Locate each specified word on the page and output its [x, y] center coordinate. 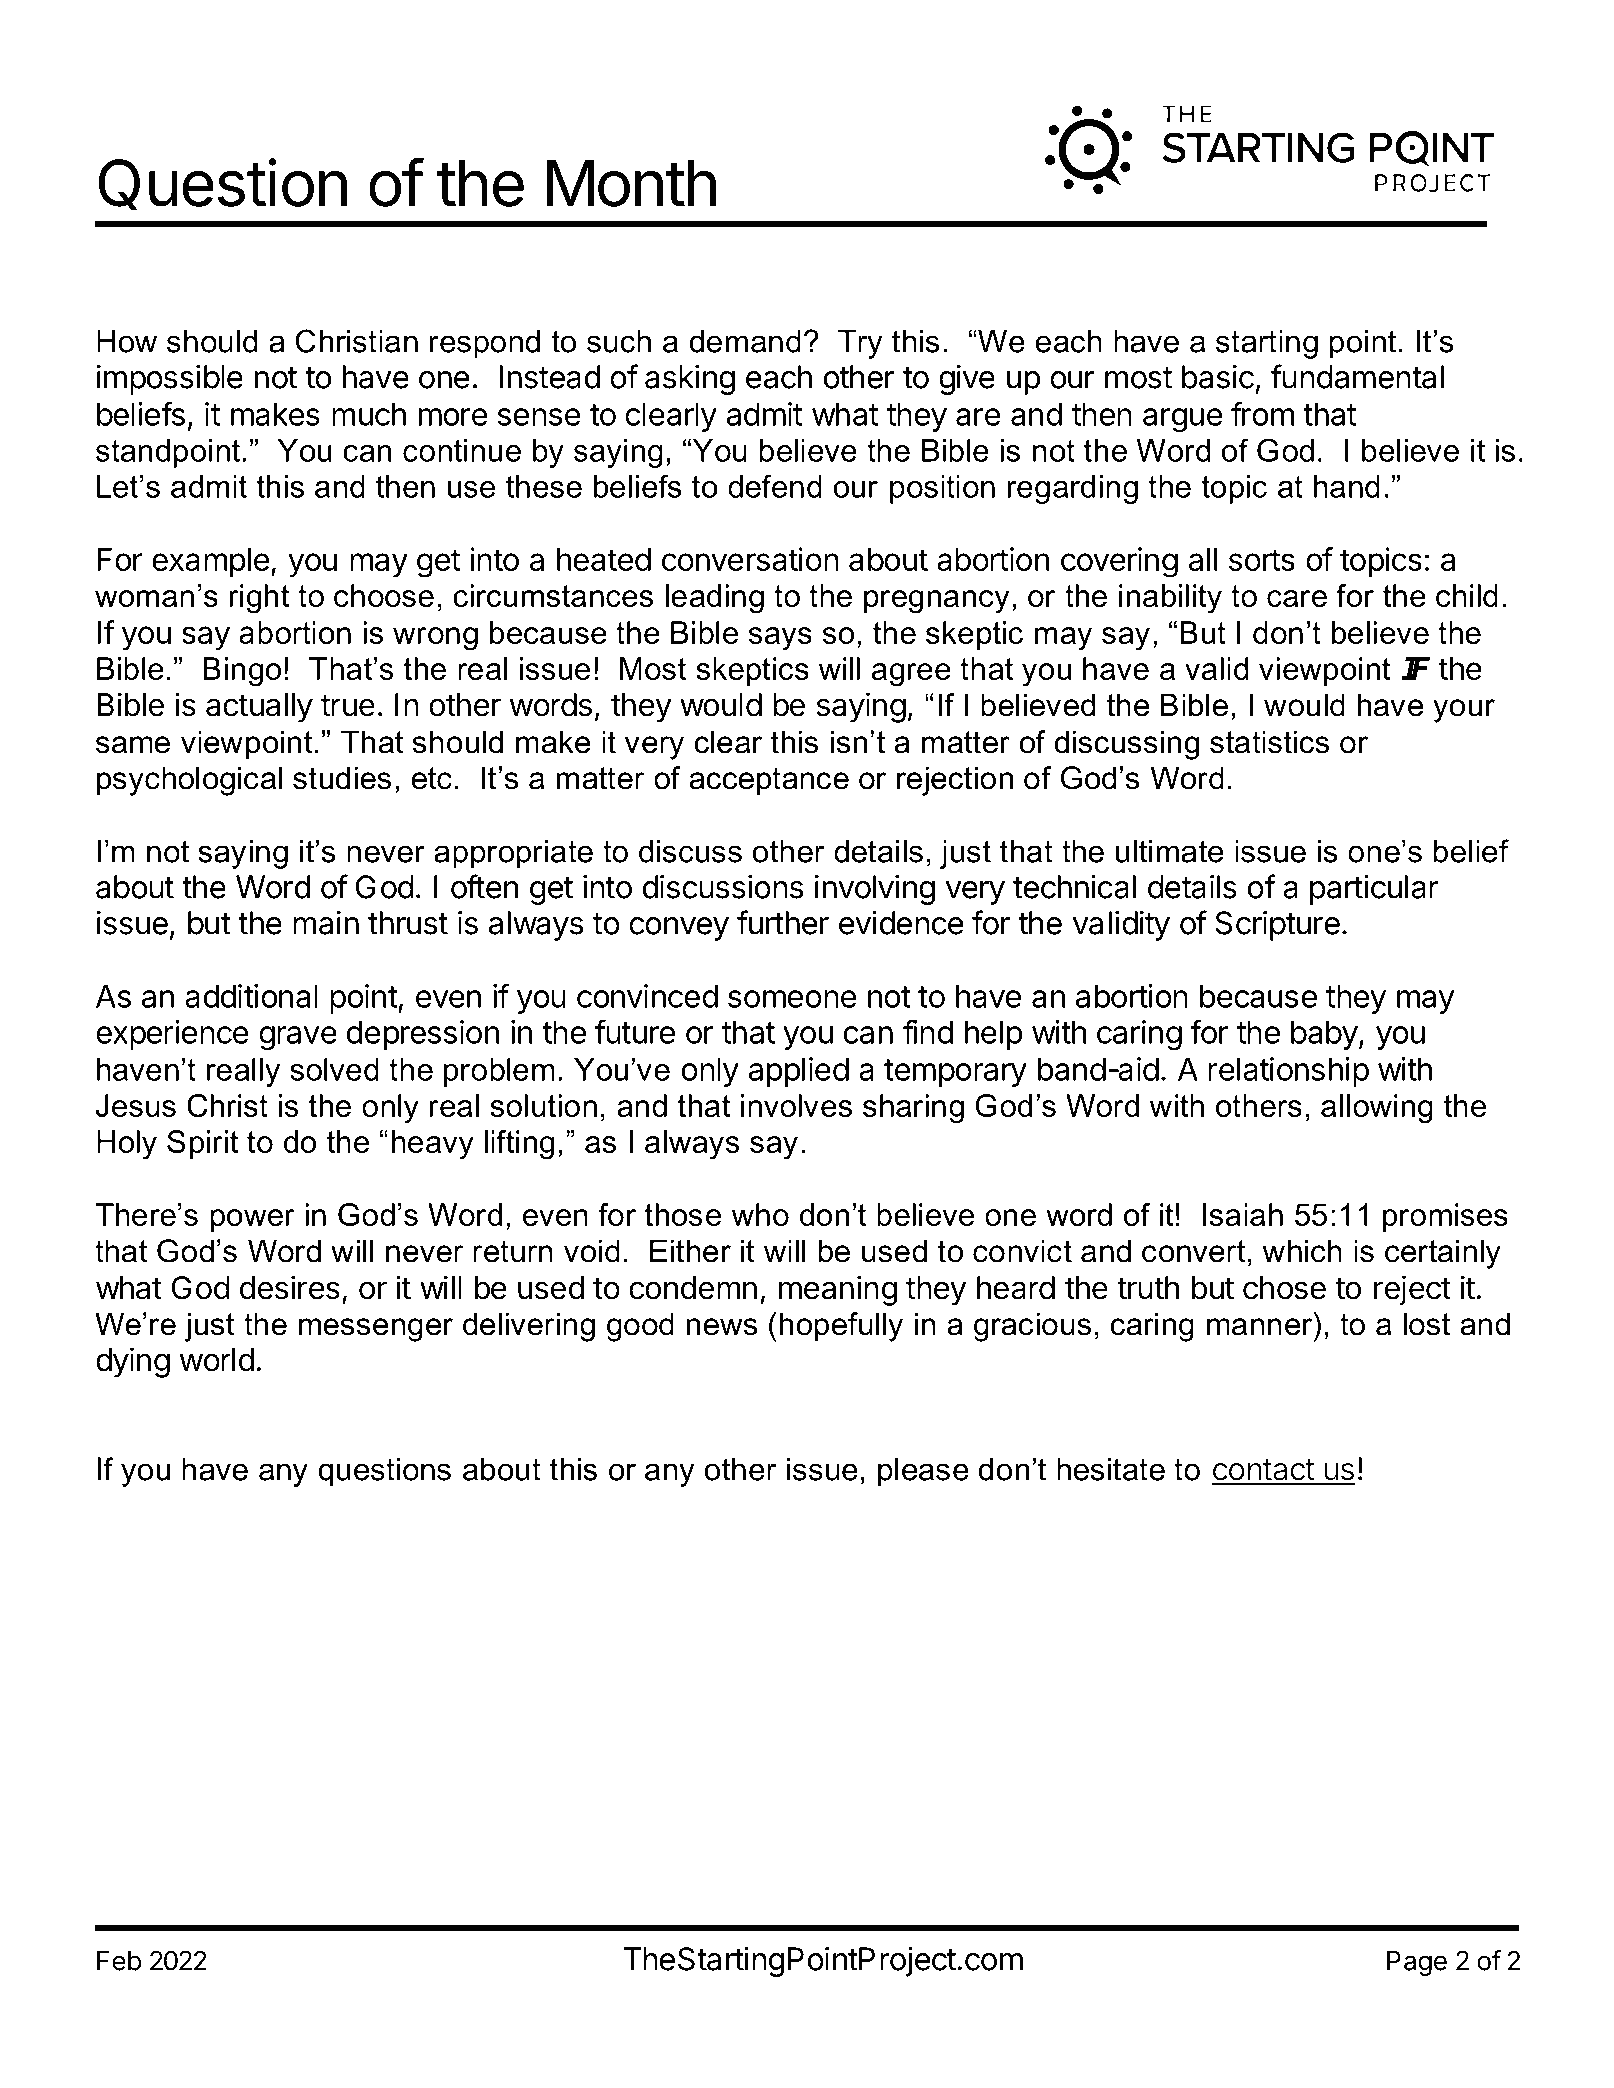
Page [1417, 1963]
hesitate [1111, 1469]
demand [745, 341]
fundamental [1357, 376]
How [127, 341]
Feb [119, 1961]
